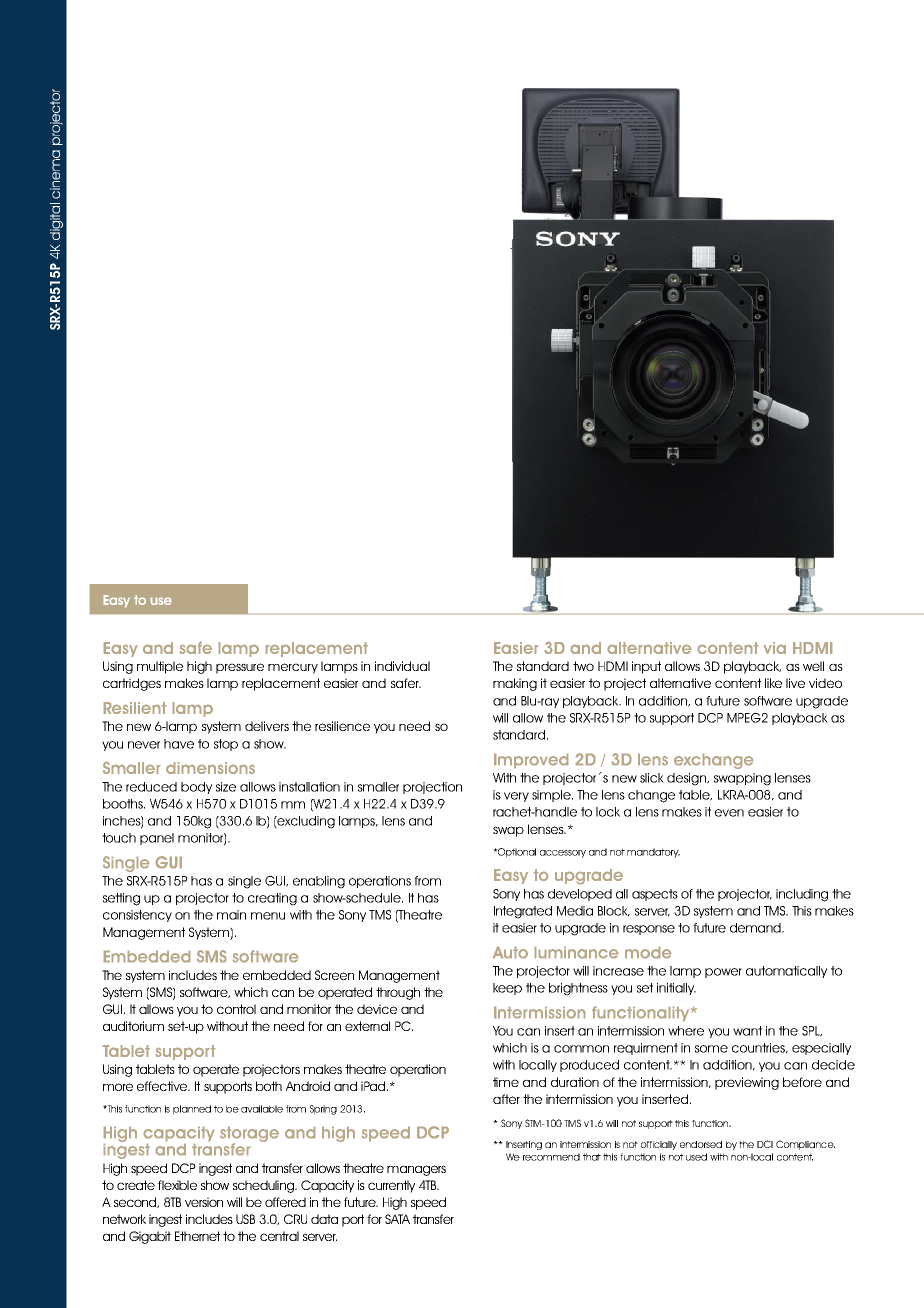 Image resolution: width=924 pixels, height=1308 pixels. What do you see at coordinates (756, 928) in the document?
I see `demand` at bounding box center [756, 928].
